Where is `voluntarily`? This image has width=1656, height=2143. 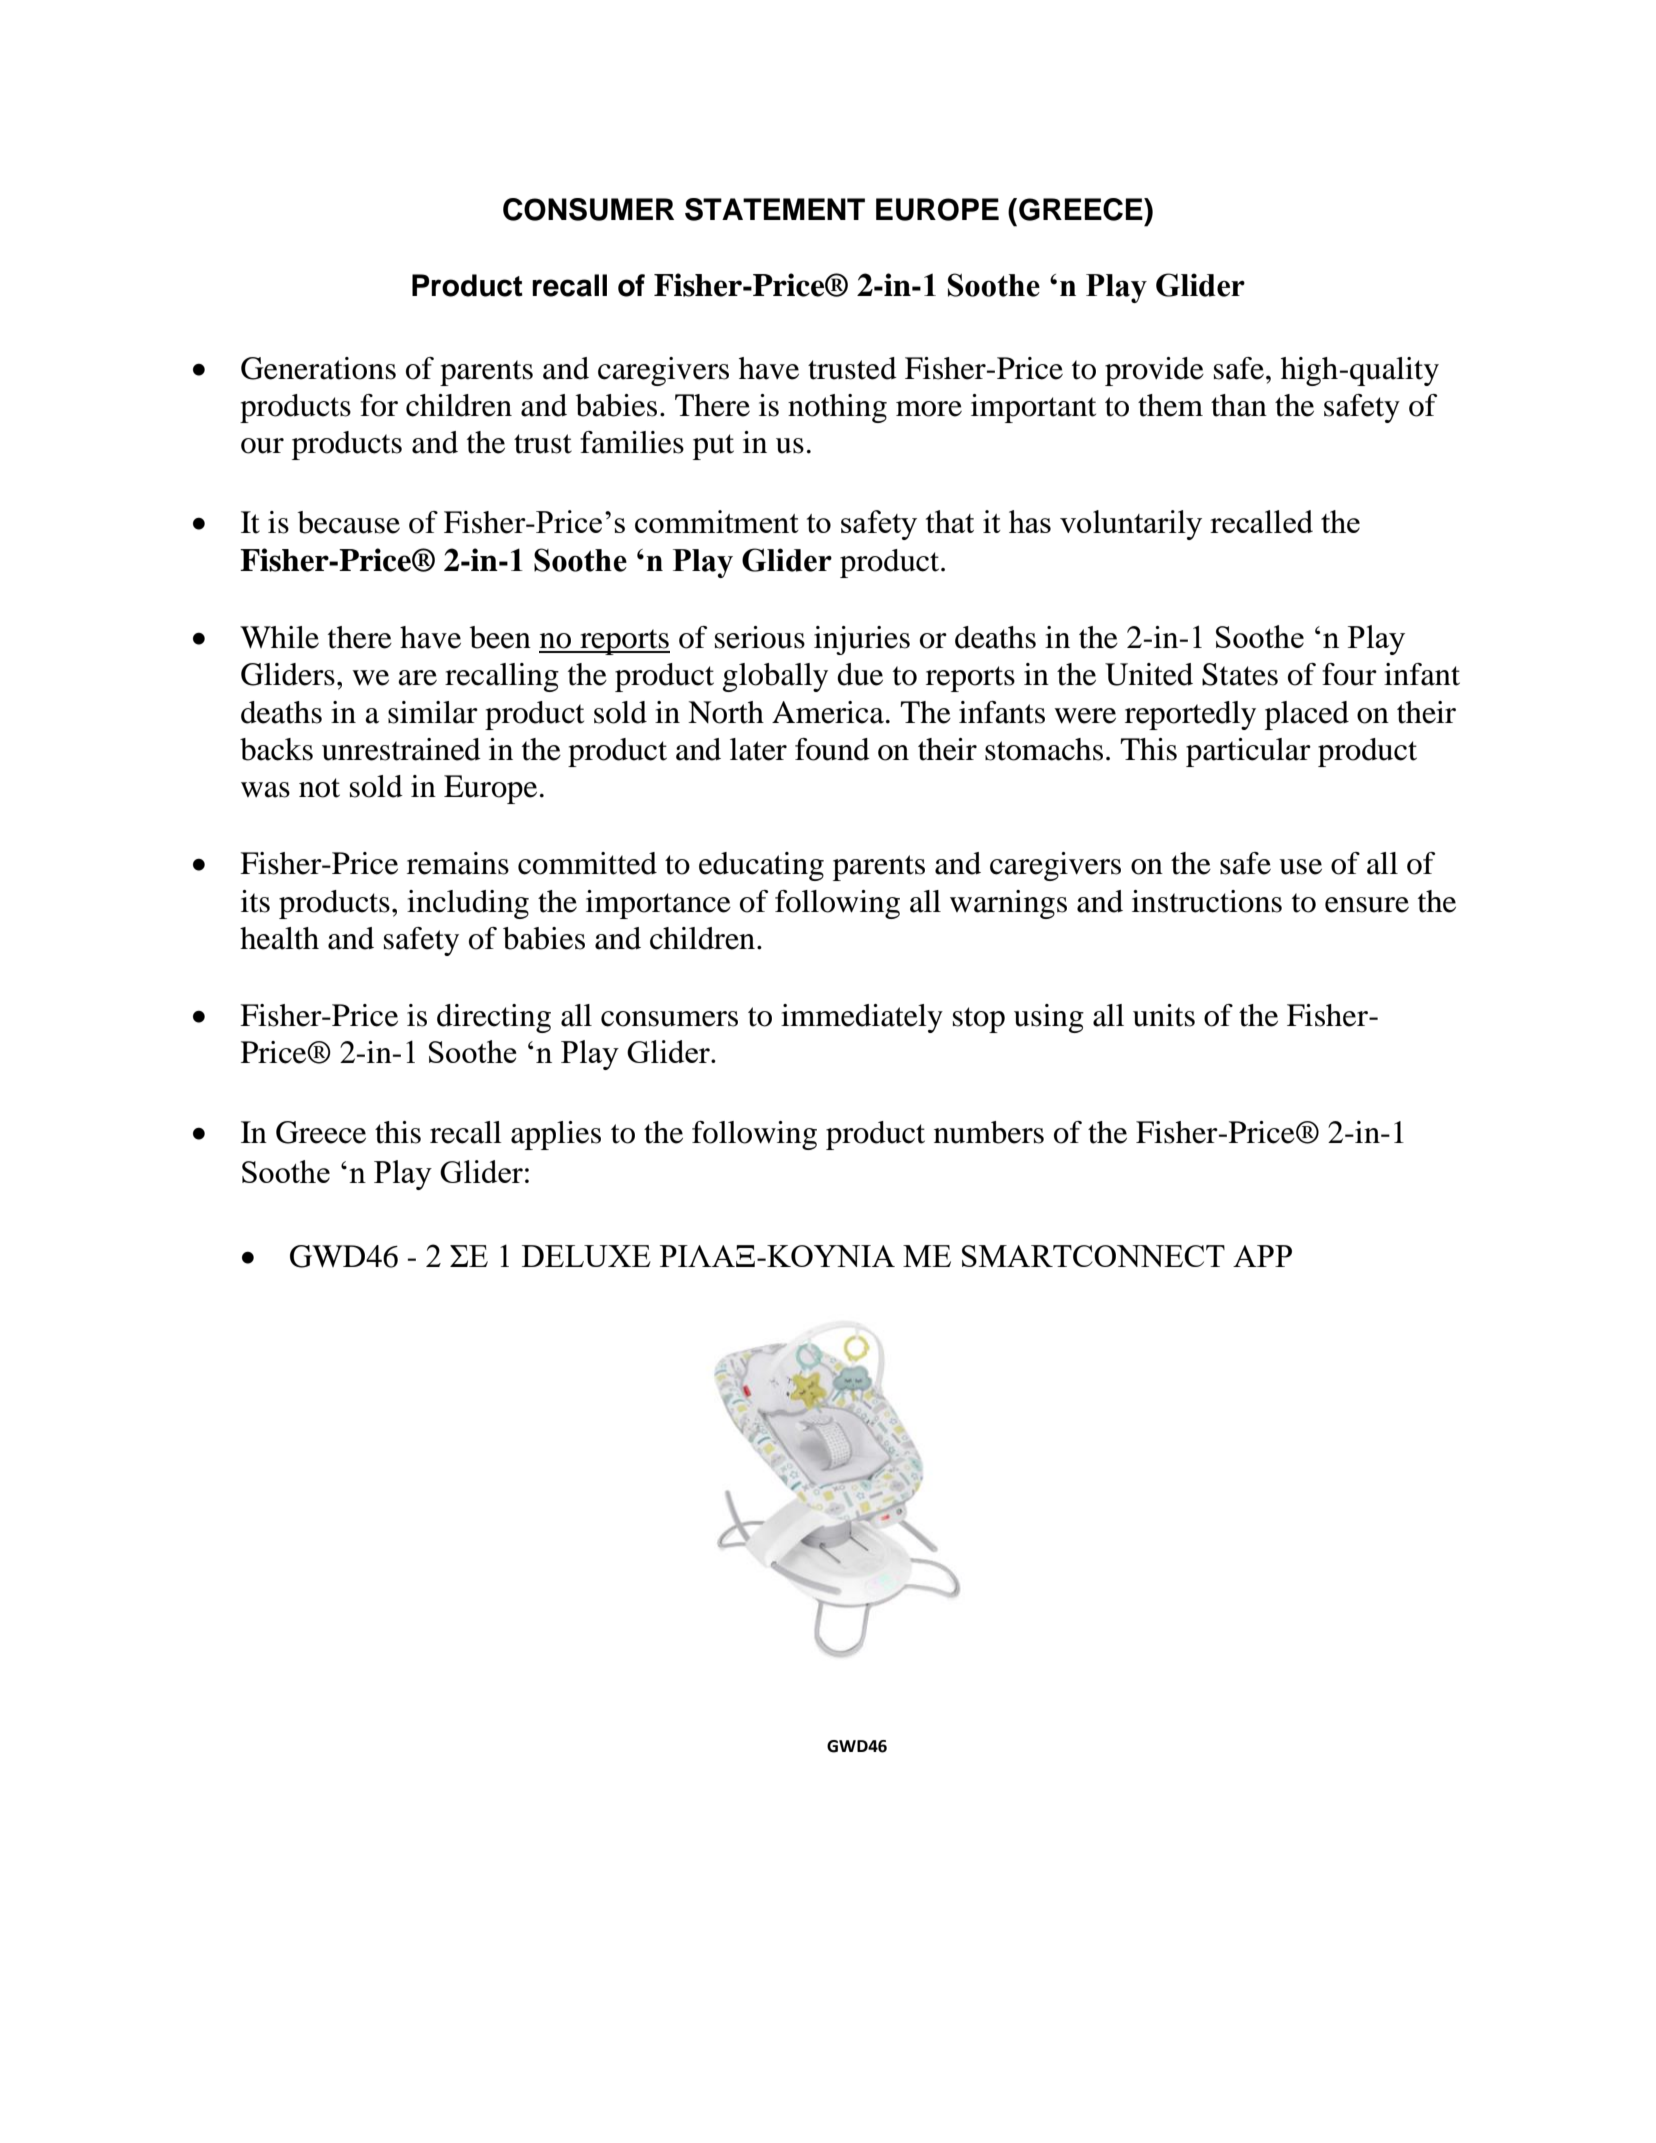 voluntarily is located at coordinates (1131, 525).
